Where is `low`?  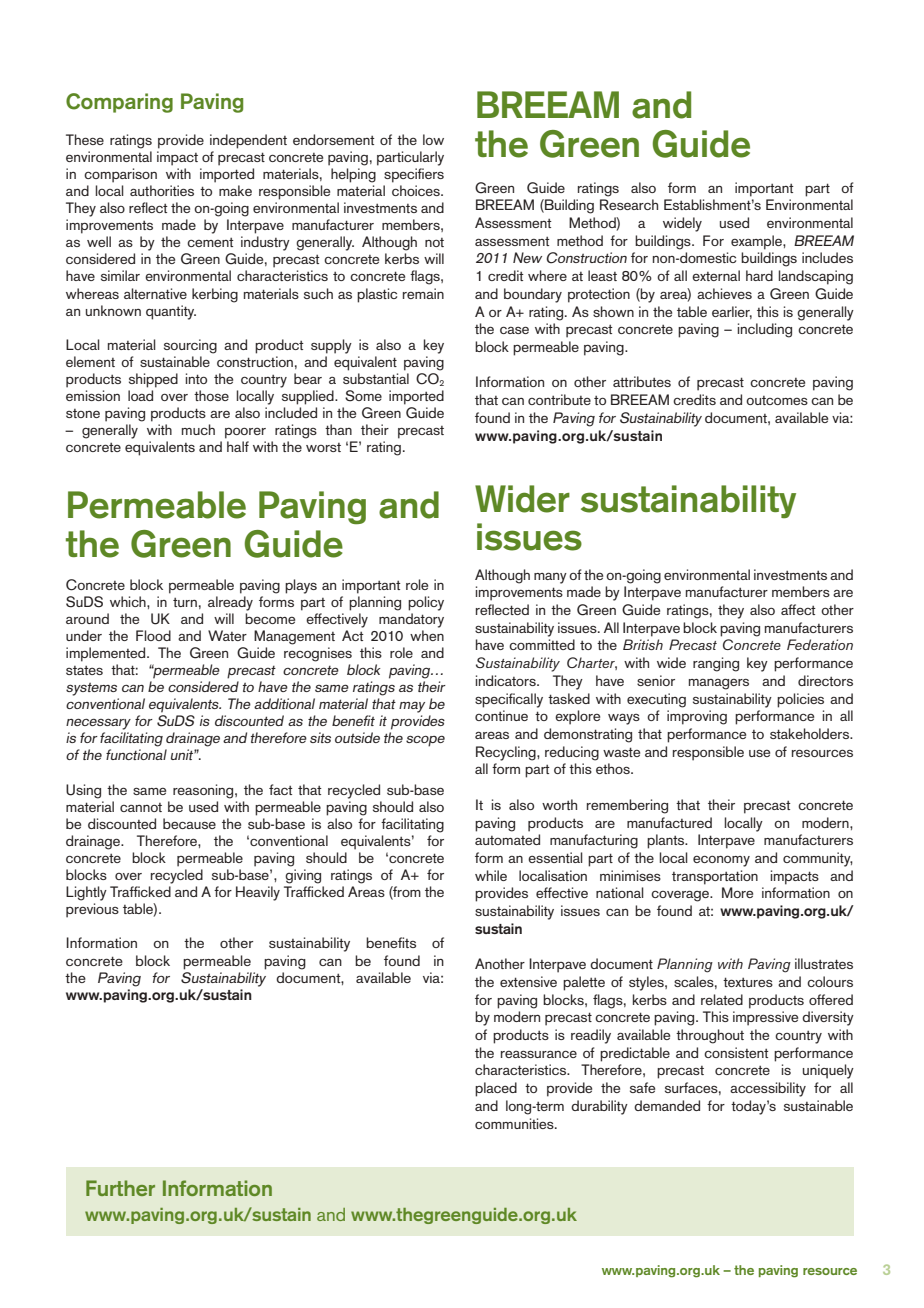 low is located at coordinates (433, 139).
